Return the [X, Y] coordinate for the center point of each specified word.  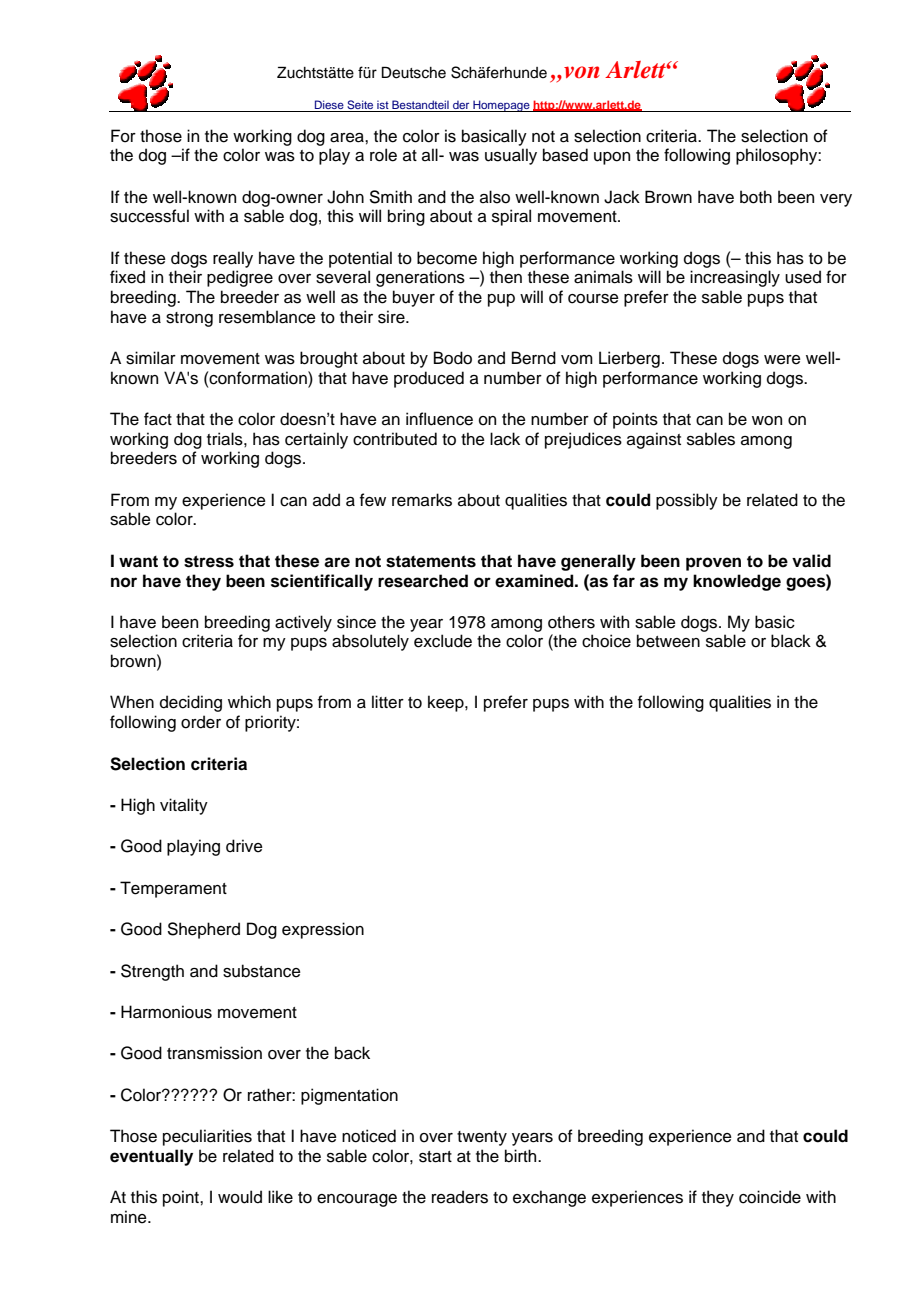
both [756, 197]
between [668, 641]
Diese [329, 104]
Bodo [453, 358]
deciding [191, 703]
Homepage [501, 106]
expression [323, 930]
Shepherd [204, 930]
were [782, 360]
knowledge [737, 582]
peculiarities [207, 1137]
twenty [482, 1138]
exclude [443, 641]
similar [151, 358]
